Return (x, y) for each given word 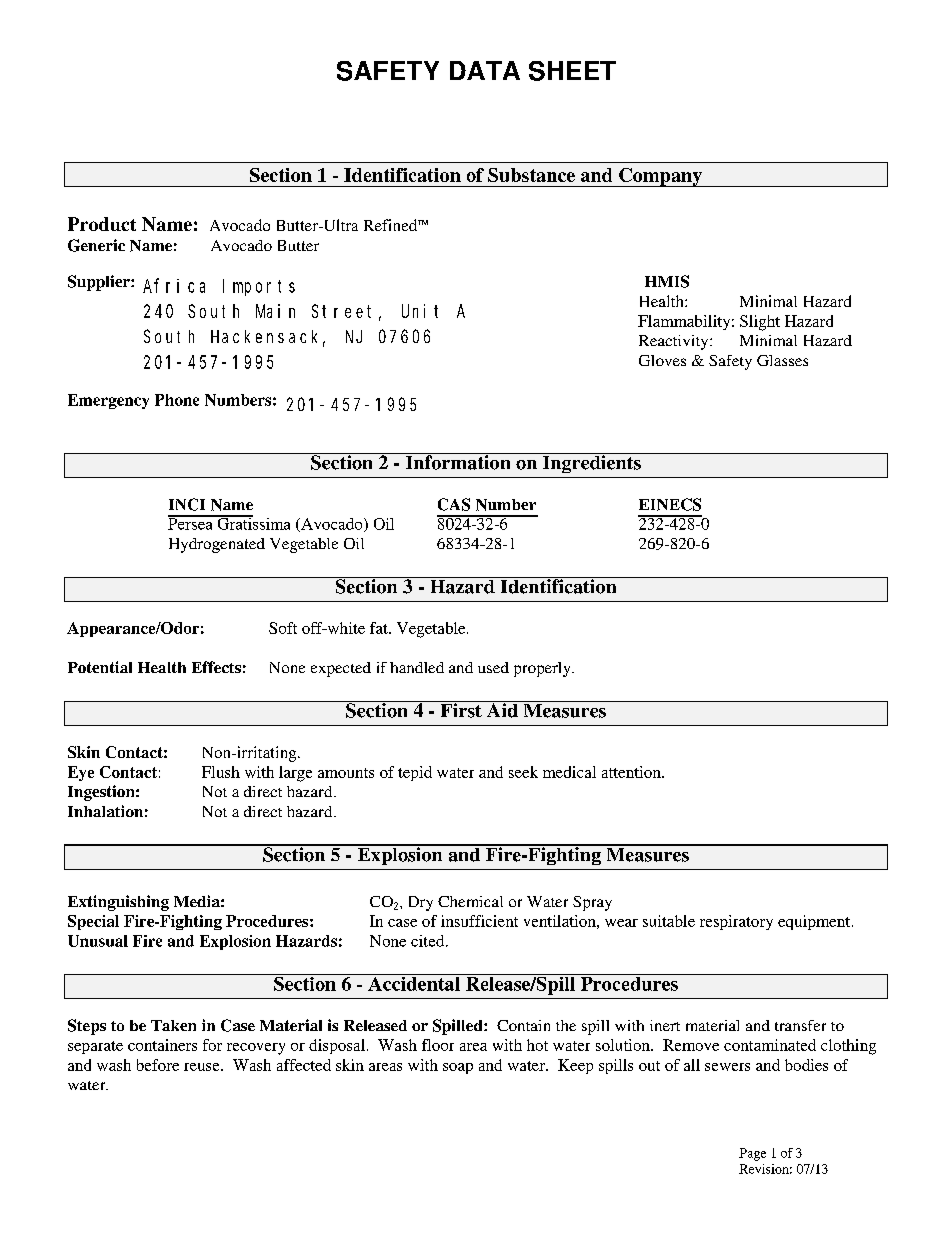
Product (102, 224)
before (158, 1065)
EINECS (670, 504)
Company (660, 177)
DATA (485, 70)
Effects (216, 667)
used (493, 667)
